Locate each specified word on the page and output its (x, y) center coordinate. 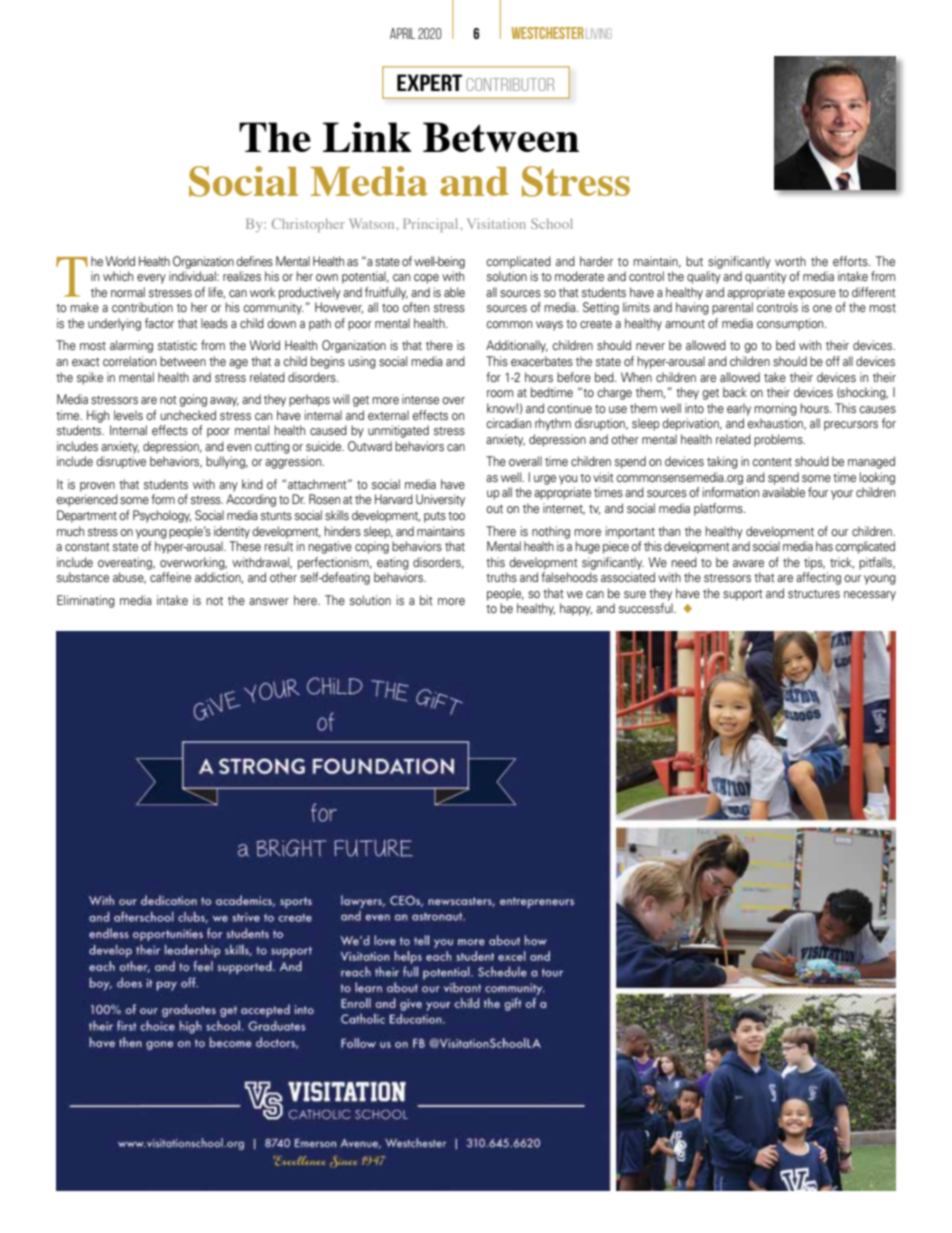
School (552, 223)
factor (159, 323)
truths (501, 577)
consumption (791, 324)
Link (367, 137)
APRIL (402, 33)
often (416, 307)
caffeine (170, 577)
